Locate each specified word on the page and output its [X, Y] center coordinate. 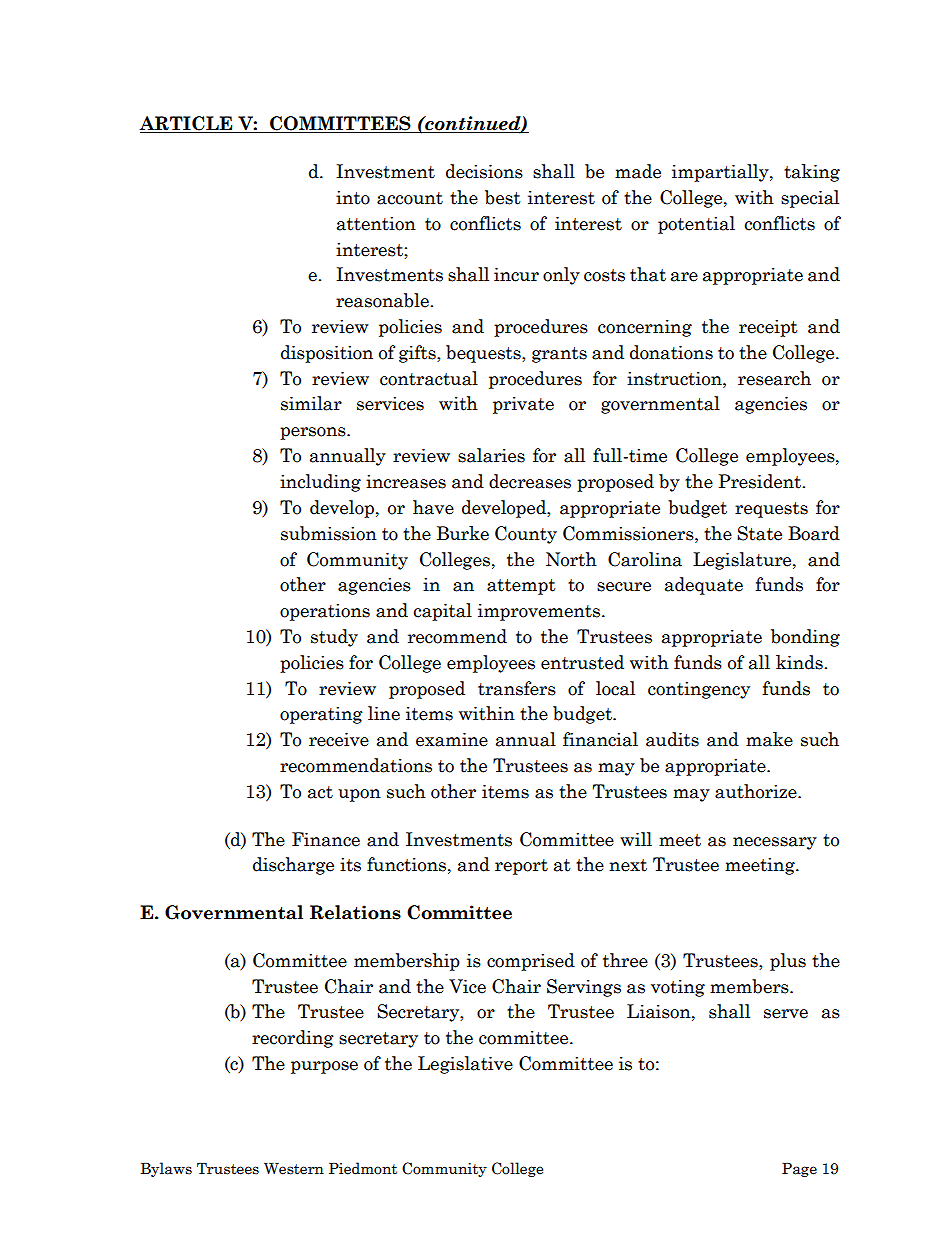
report [521, 867]
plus [788, 962]
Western [294, 1169]
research [774, 378]
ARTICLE [187, 124]
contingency [699, 690]
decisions [484, 171]
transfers [517, 688]
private [523, 405]
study [334, 638]
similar [311, 403]
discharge [293, 866]
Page [799, 1170]
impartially [721, 173]
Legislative [465, 1065]
